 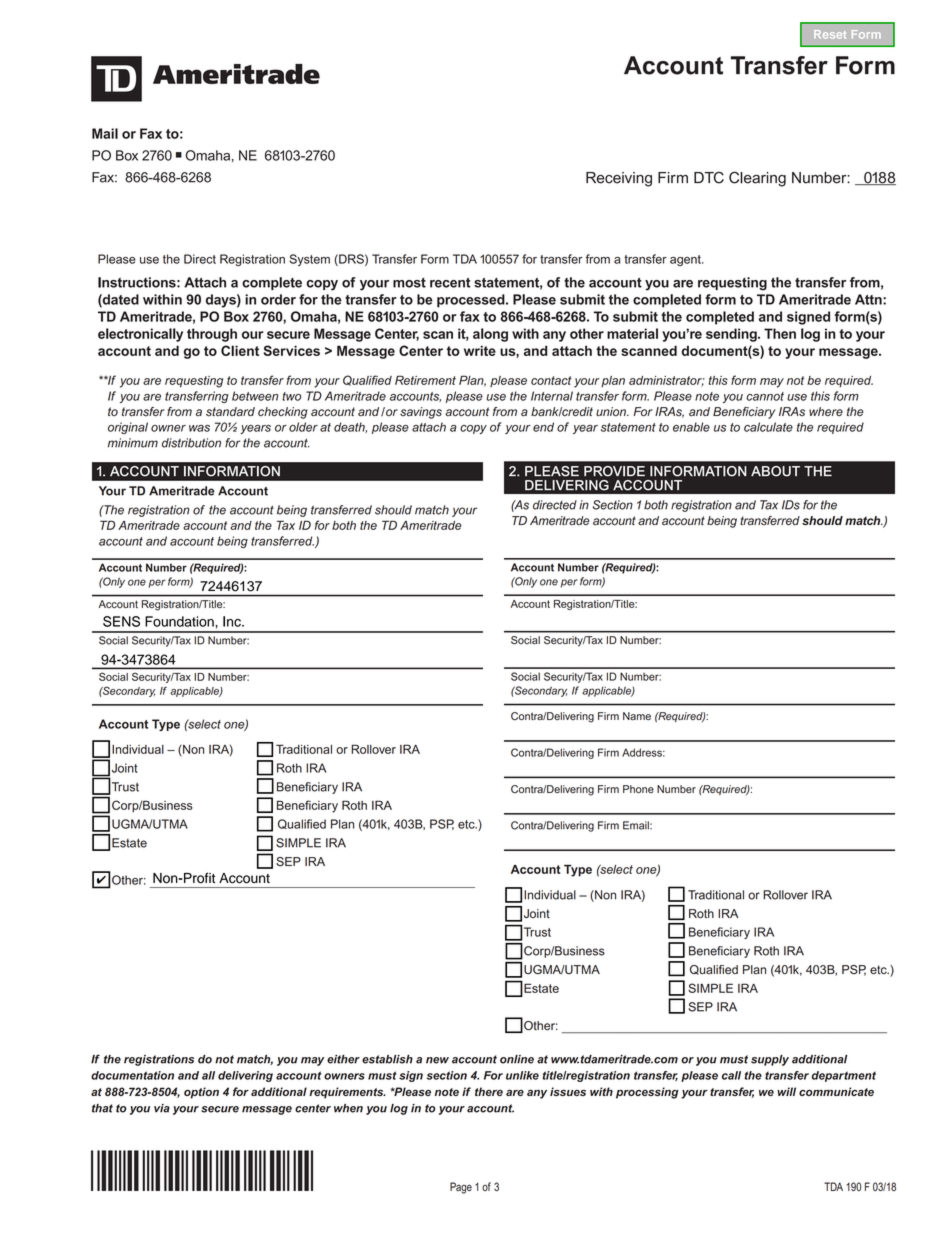 What do you see at coordinates (437, 1060) in the page?
I see `new` at bounding box center [437, 1060].
